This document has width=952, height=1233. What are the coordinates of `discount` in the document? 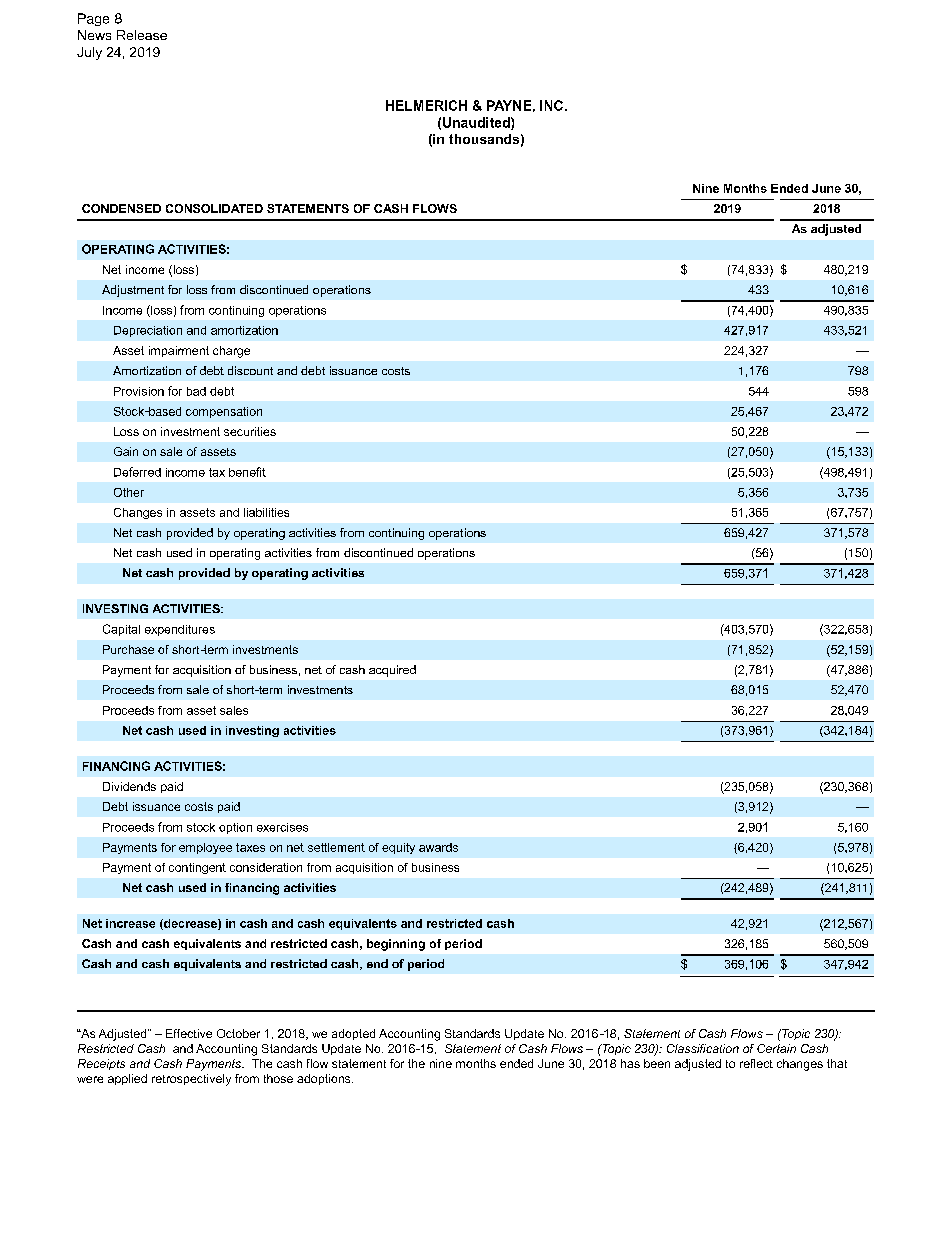 It's located at (250, 370).
